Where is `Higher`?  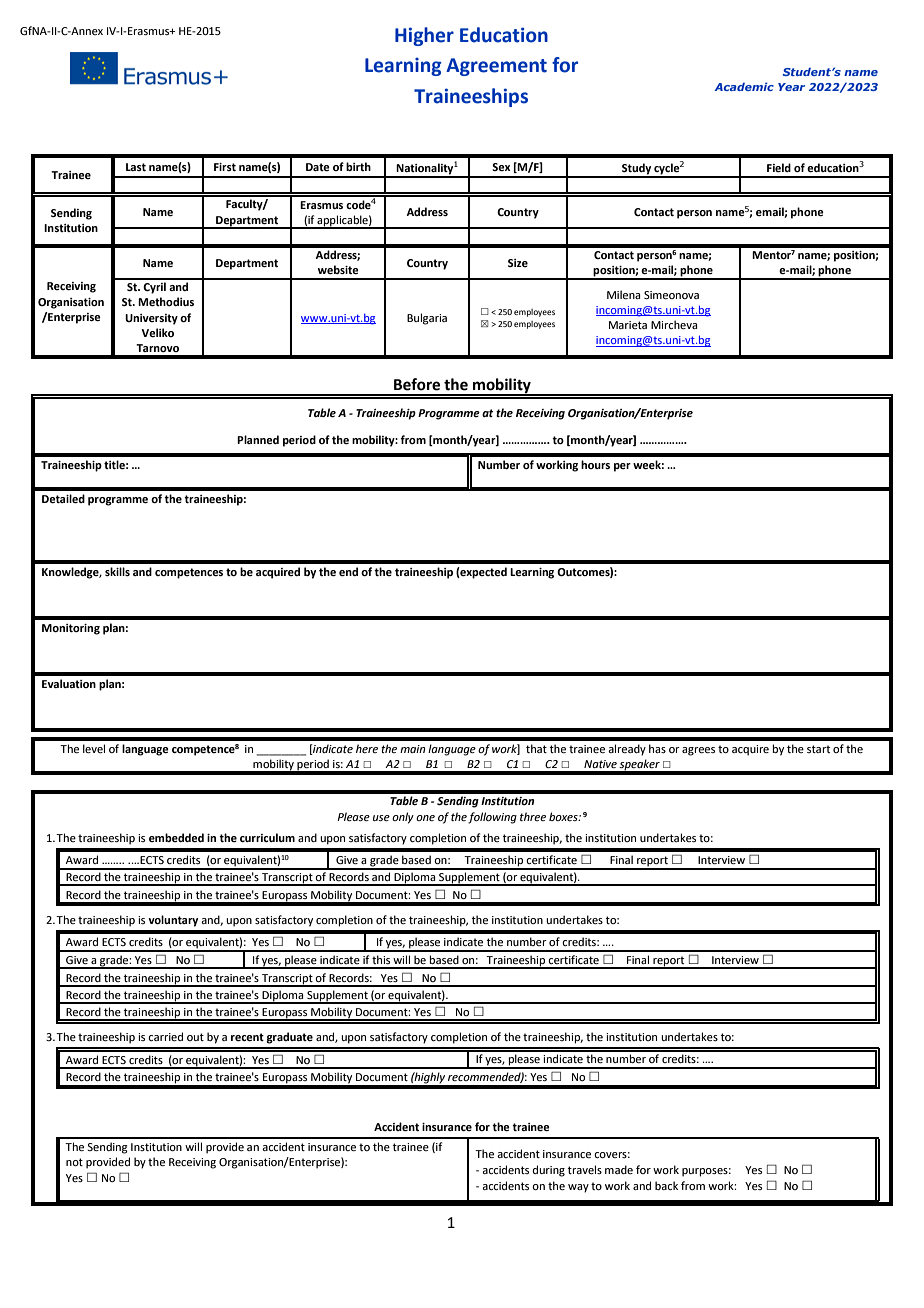
Higher is located at coordinates (424, 36).
